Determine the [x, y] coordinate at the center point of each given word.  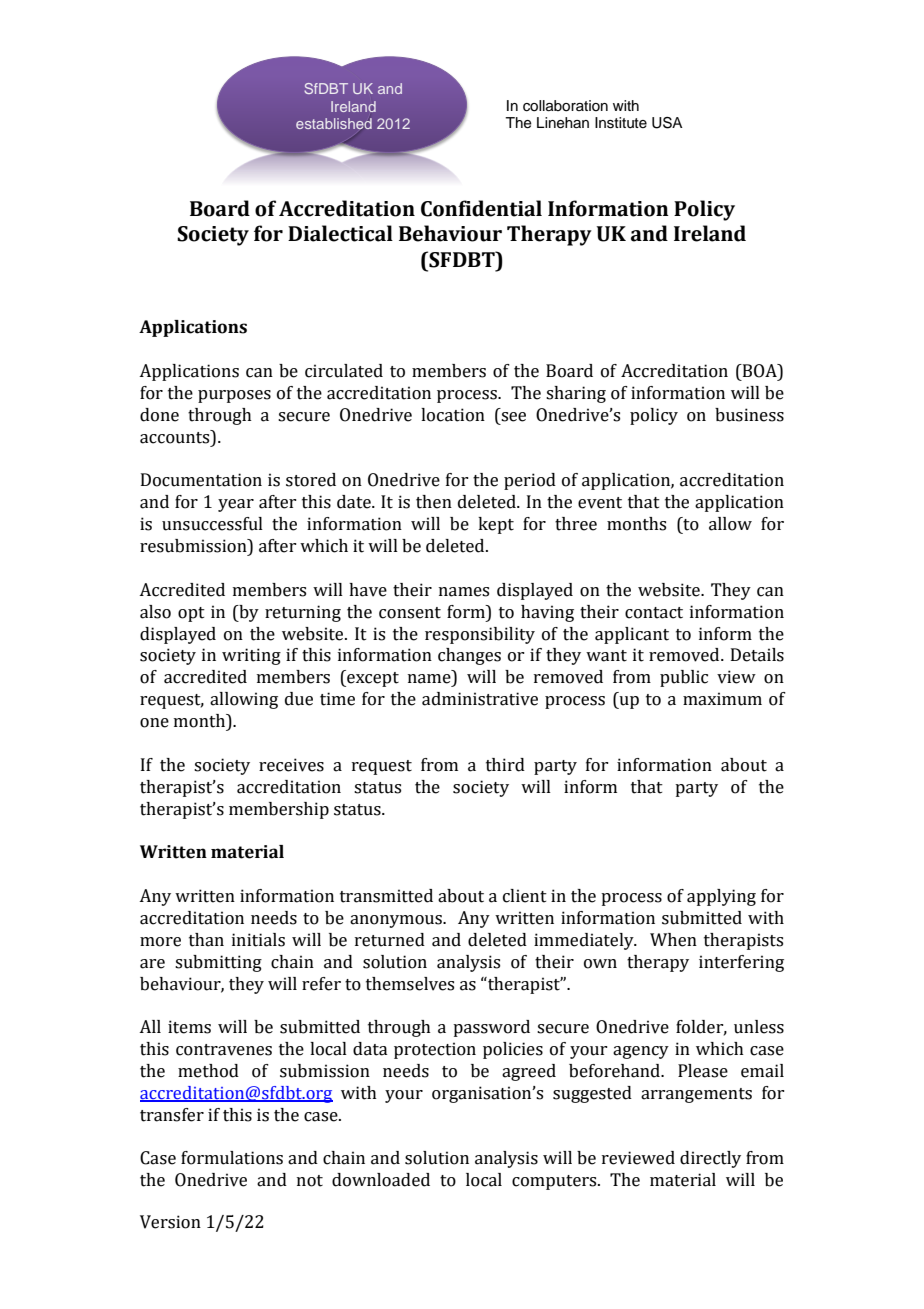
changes [469, 656]
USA [667, 123]
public [684, 678]
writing [251, 656]
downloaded [381, 1180]
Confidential [481, 208]
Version [170, 1222]
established [334, 123]
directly [710, 1159]
